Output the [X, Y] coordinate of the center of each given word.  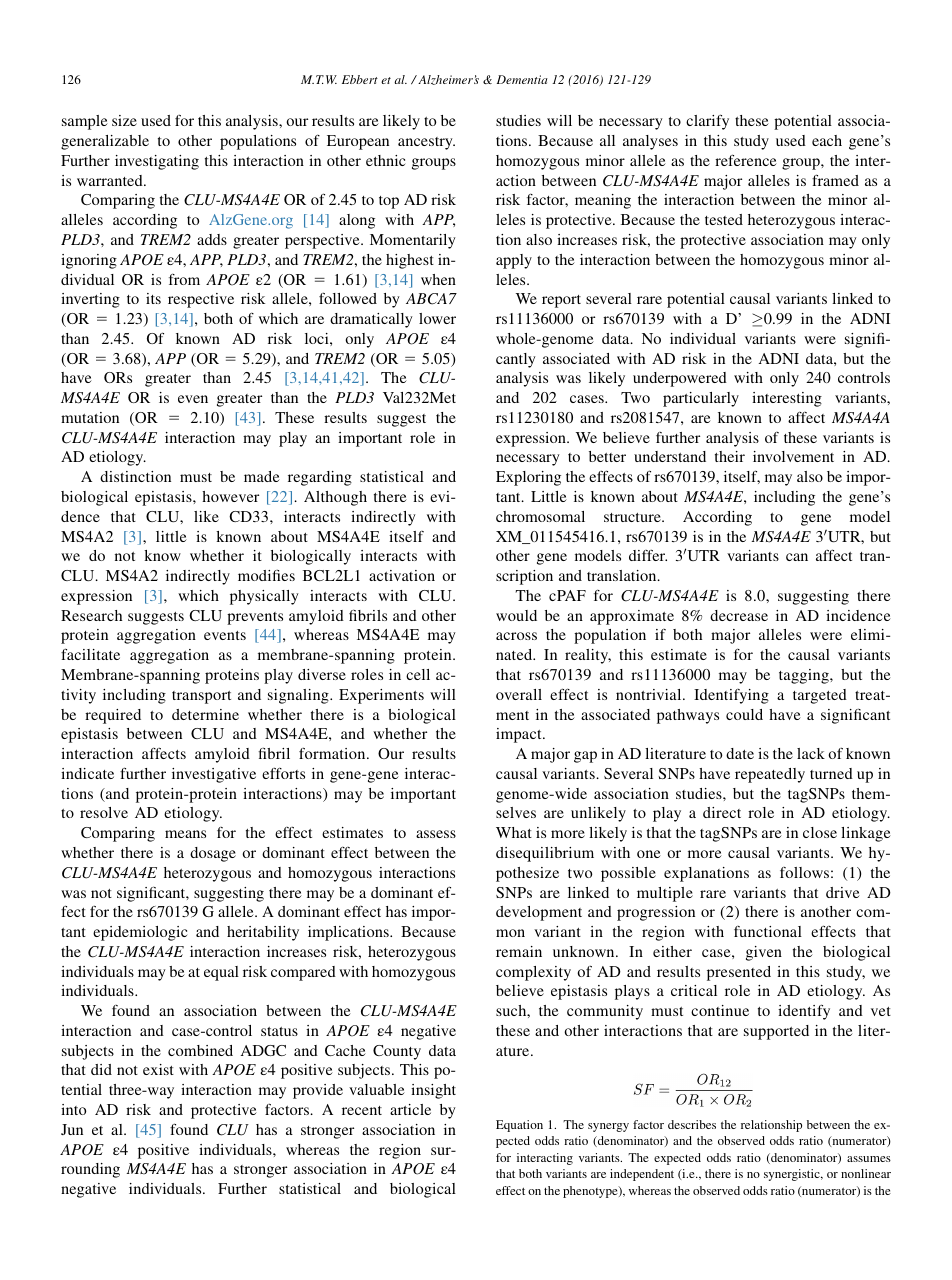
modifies [266, 575]
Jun [72, 1129]
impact [520, 735]
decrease [739, 615]
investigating [157, 162]
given [764, 953]
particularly [701, 399]
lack [811, 753]
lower [437, 318]
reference [746, 160]
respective [201, 300]
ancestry [426, 143]
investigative [214, 775]
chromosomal [540, 516]
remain [519, 951]
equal [221, 973]
